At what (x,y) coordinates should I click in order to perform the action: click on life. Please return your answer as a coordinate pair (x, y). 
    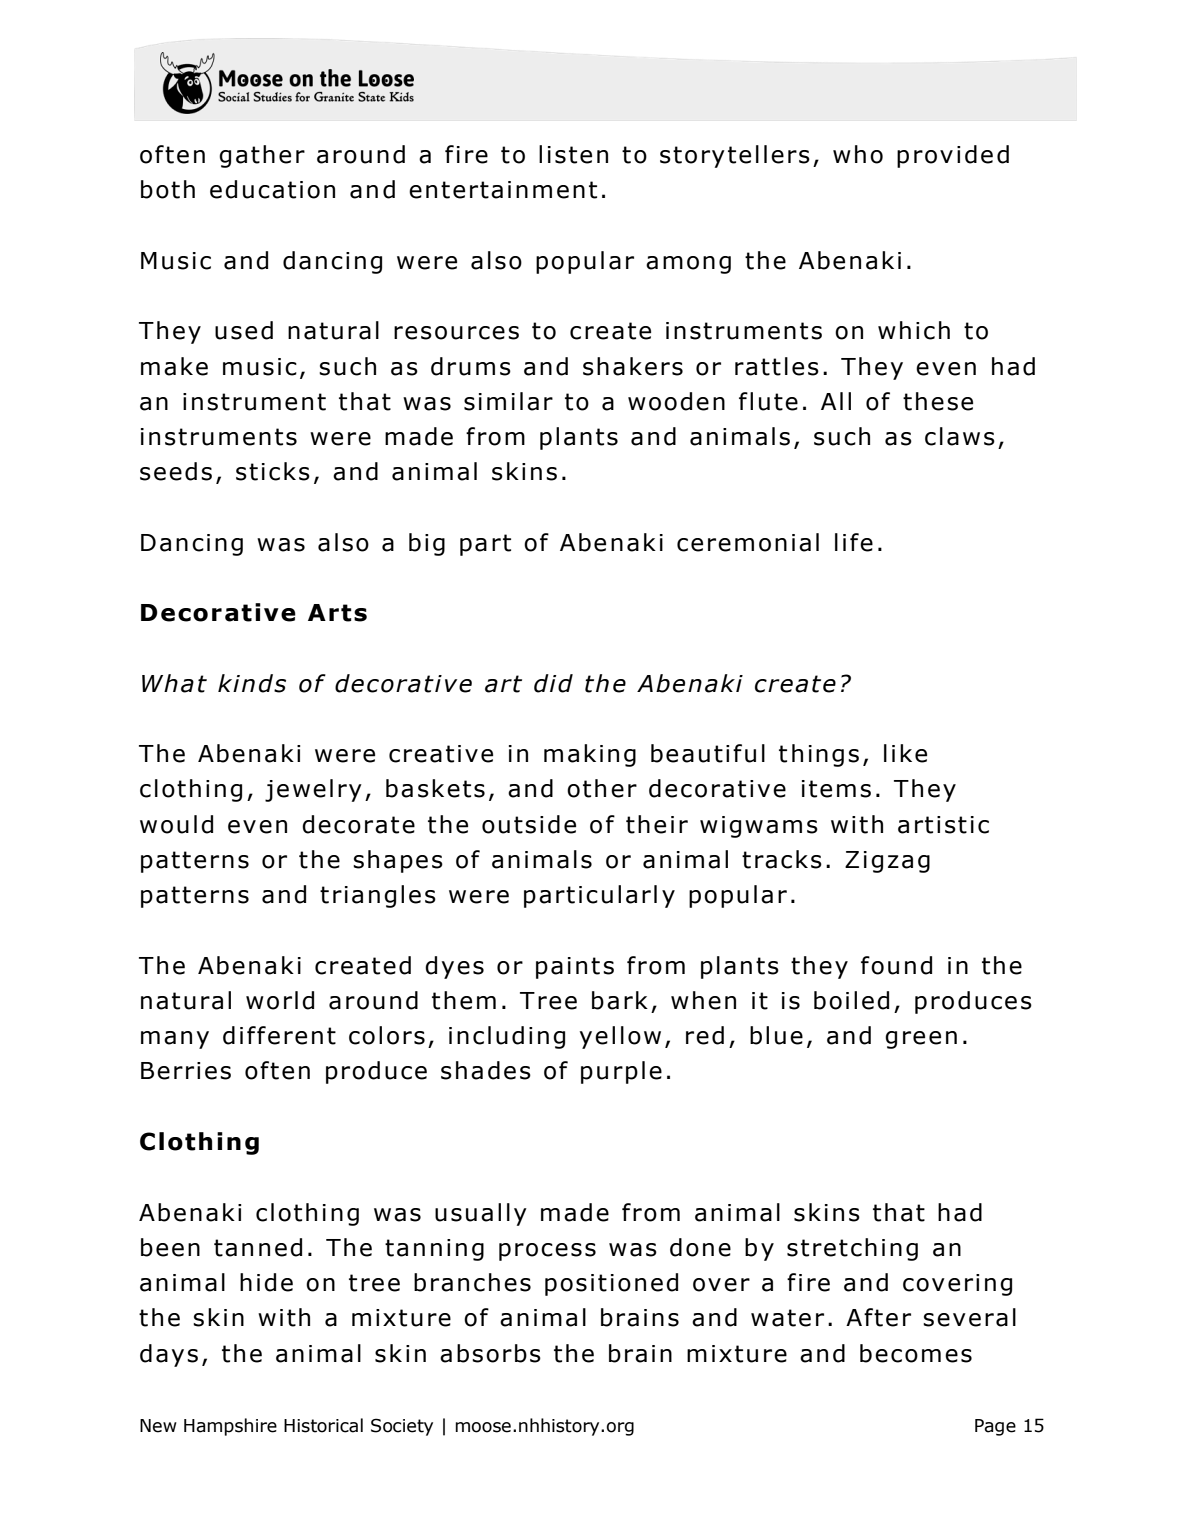
    Looking at the image, I should click on (854, 542).
